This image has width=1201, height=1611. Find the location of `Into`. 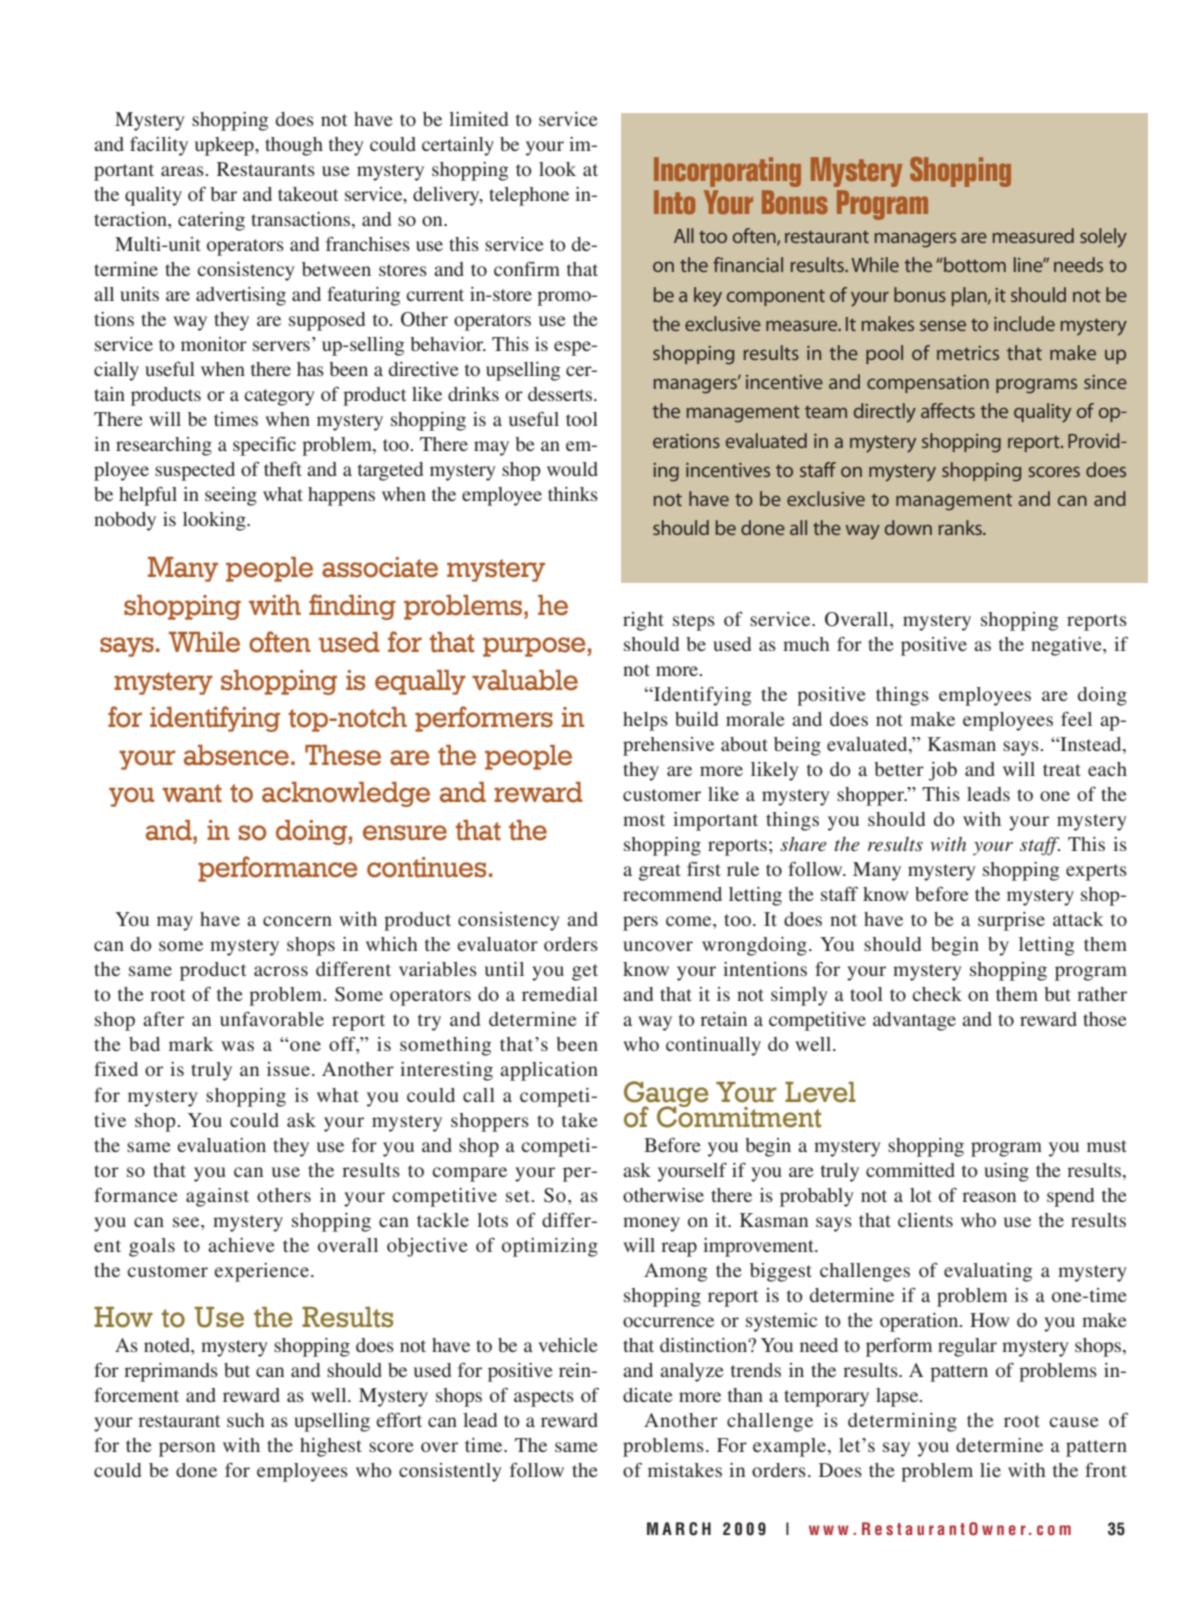

Into is located at coordinates (674, 202).
